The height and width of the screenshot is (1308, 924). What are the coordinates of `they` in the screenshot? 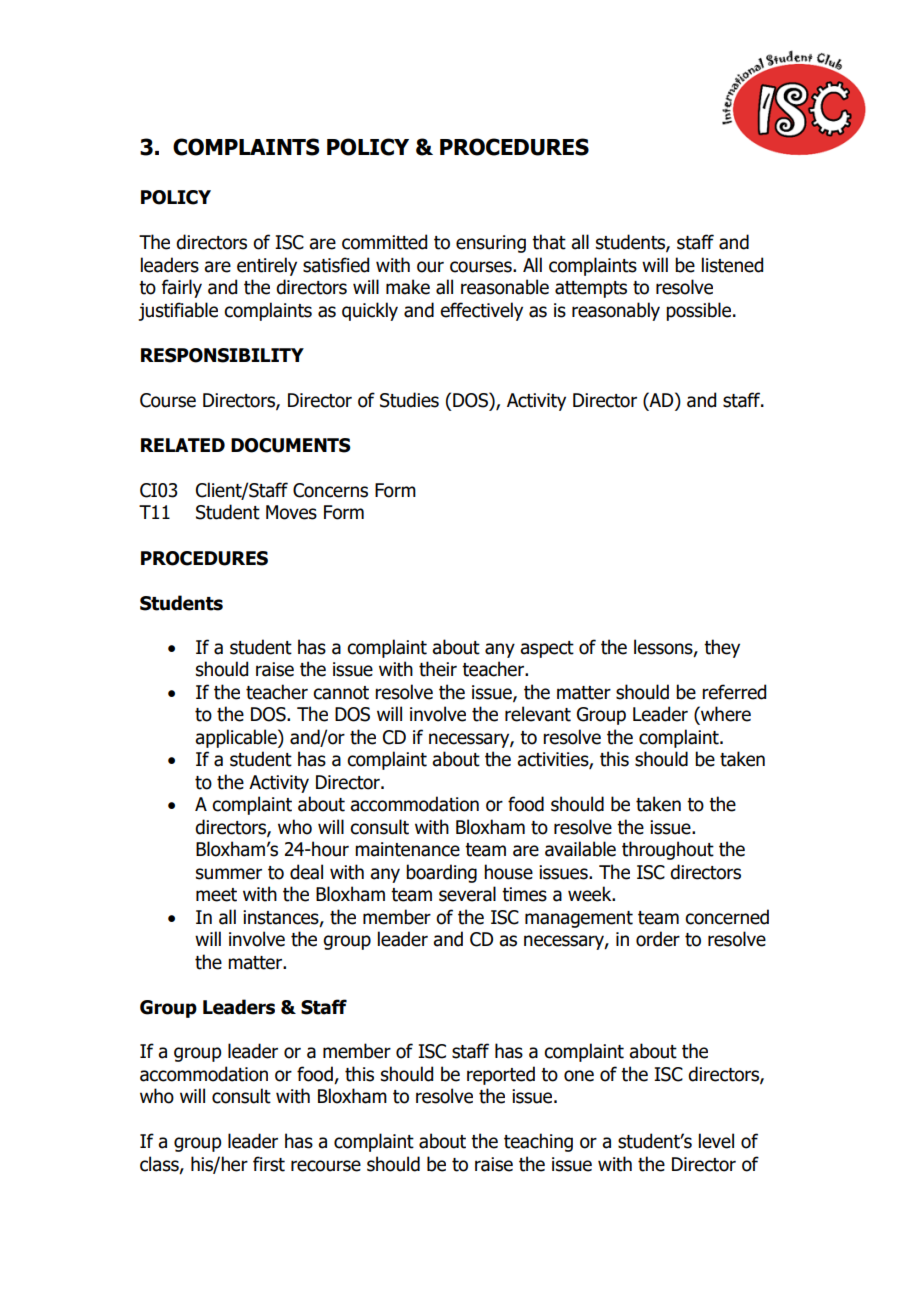 It's located at (722, 648).
